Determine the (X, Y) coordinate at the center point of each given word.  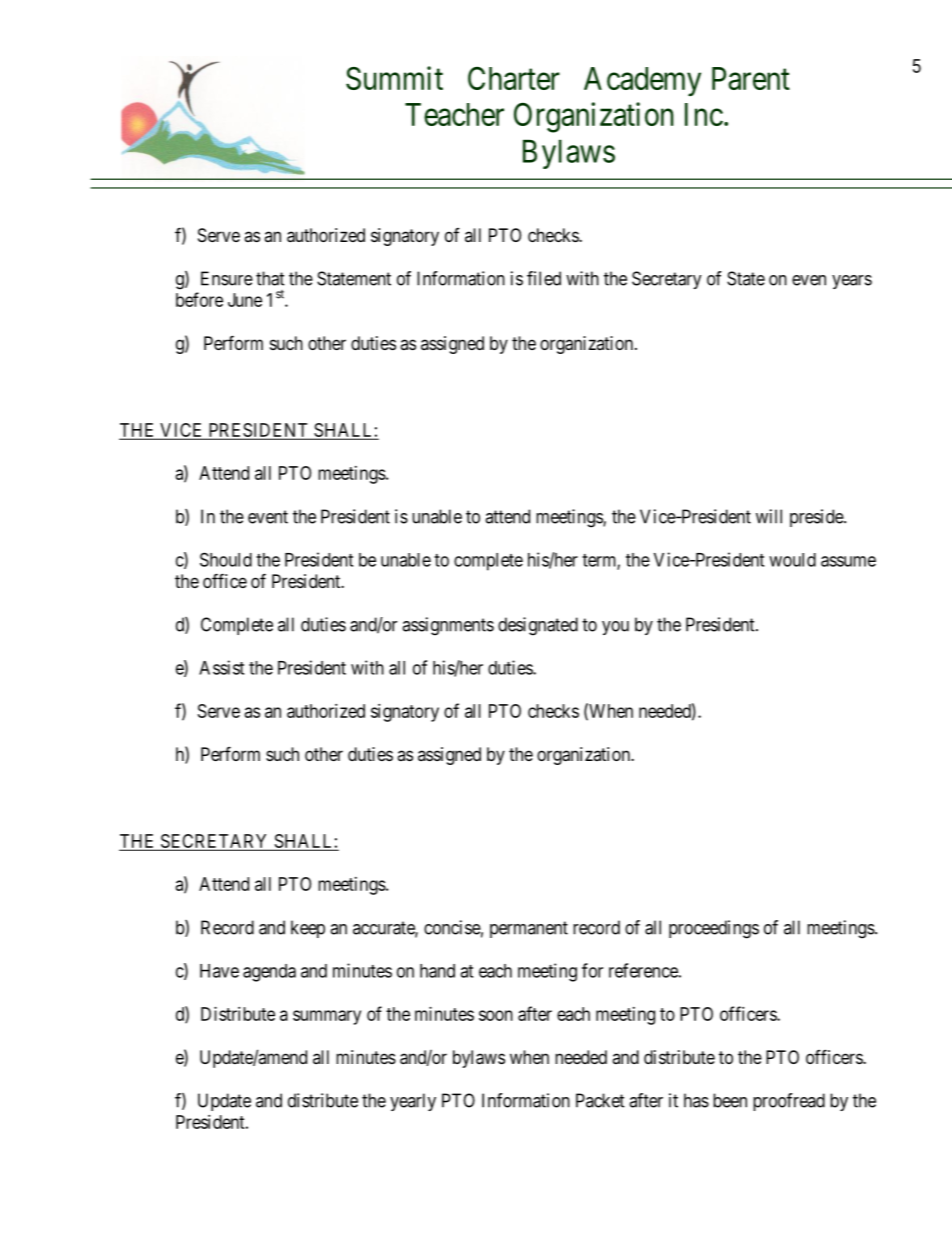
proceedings (714, 929)
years (852, 282)
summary (327, 1017)
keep (308, 929)
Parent (751, 78)
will (769, 516)
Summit (394, 78)
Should (226, 559)
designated (538, 626)
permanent (529, 929)
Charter (514, 78)
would (792, 560)
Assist (221, 667)
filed (544, 278)
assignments (448, 626)
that (270, 278)
